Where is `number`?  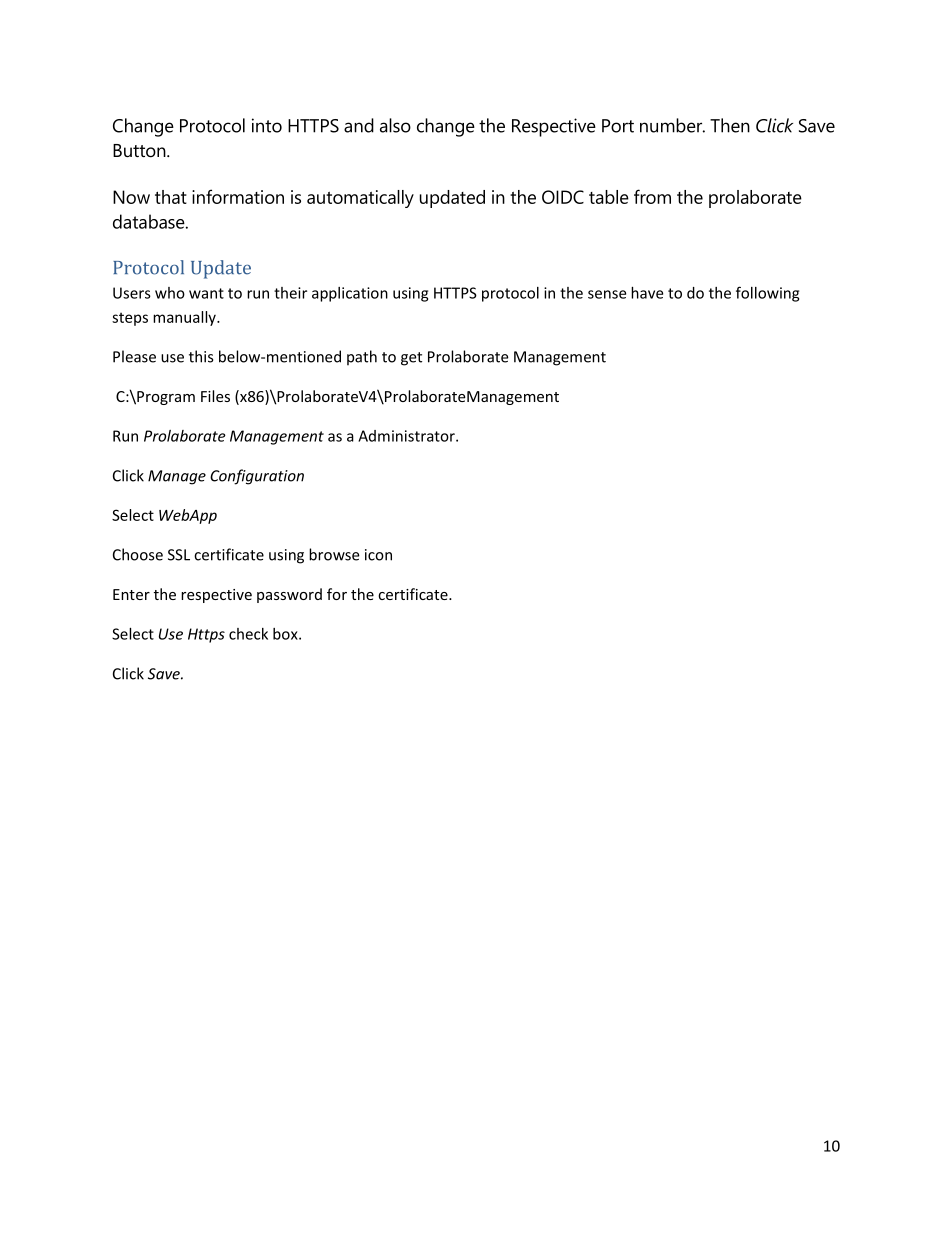
number is located at coordinates (672, 125).
